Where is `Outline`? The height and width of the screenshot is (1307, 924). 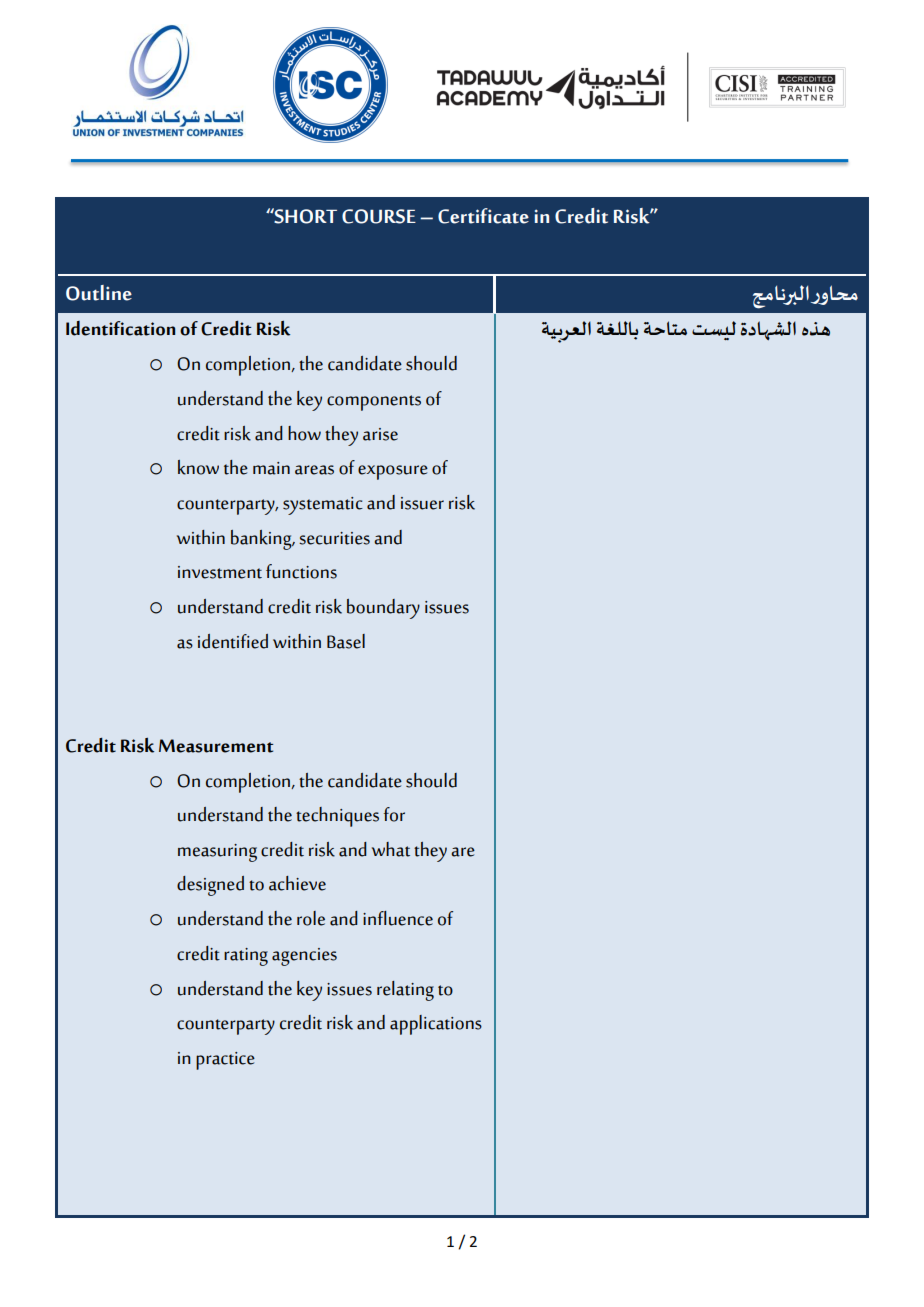 Outline is located at coordinates (99, 293).
